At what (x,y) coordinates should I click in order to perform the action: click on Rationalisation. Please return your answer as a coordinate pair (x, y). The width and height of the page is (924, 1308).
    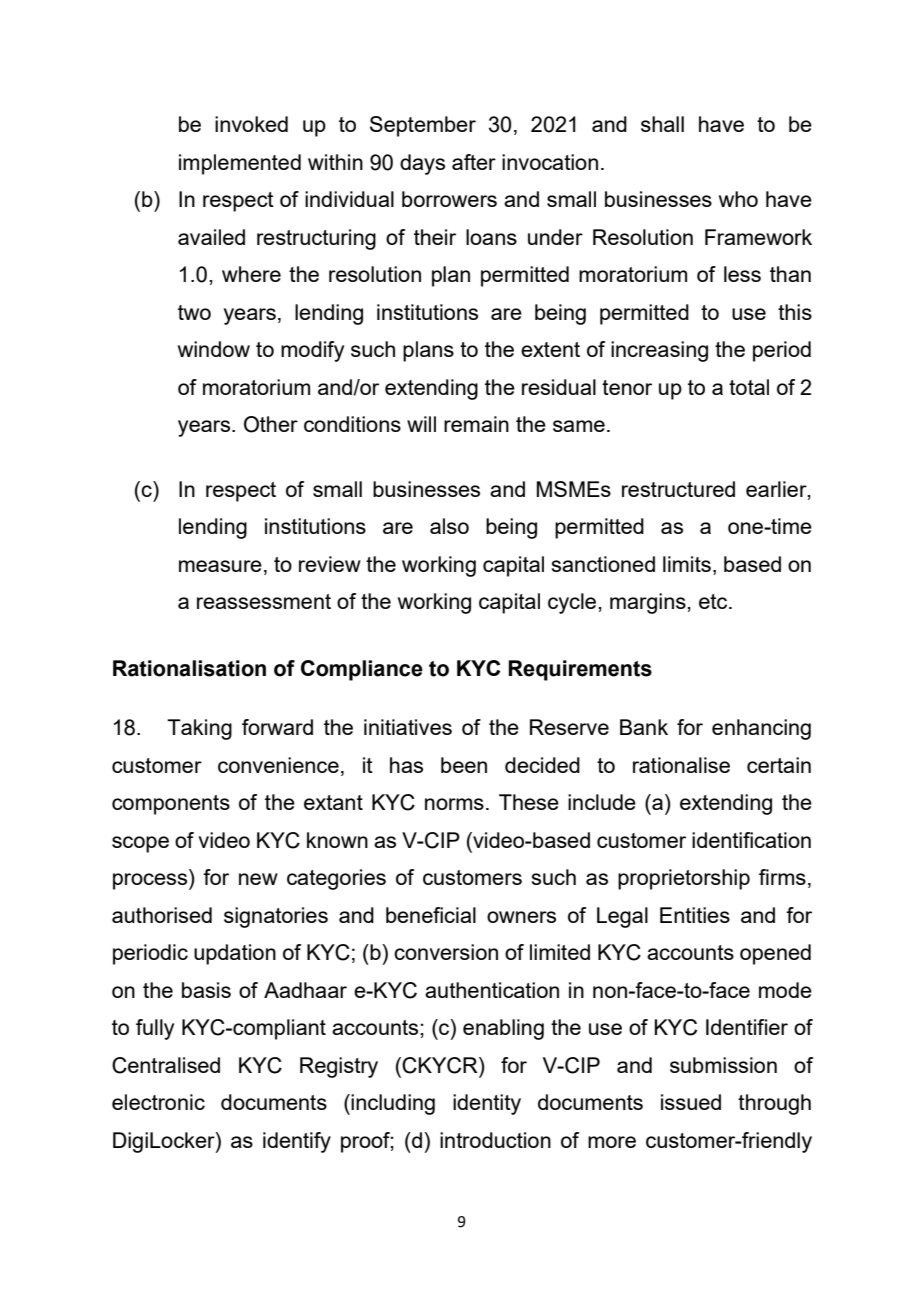
    Looking at the image, I should click on (189, 668).
